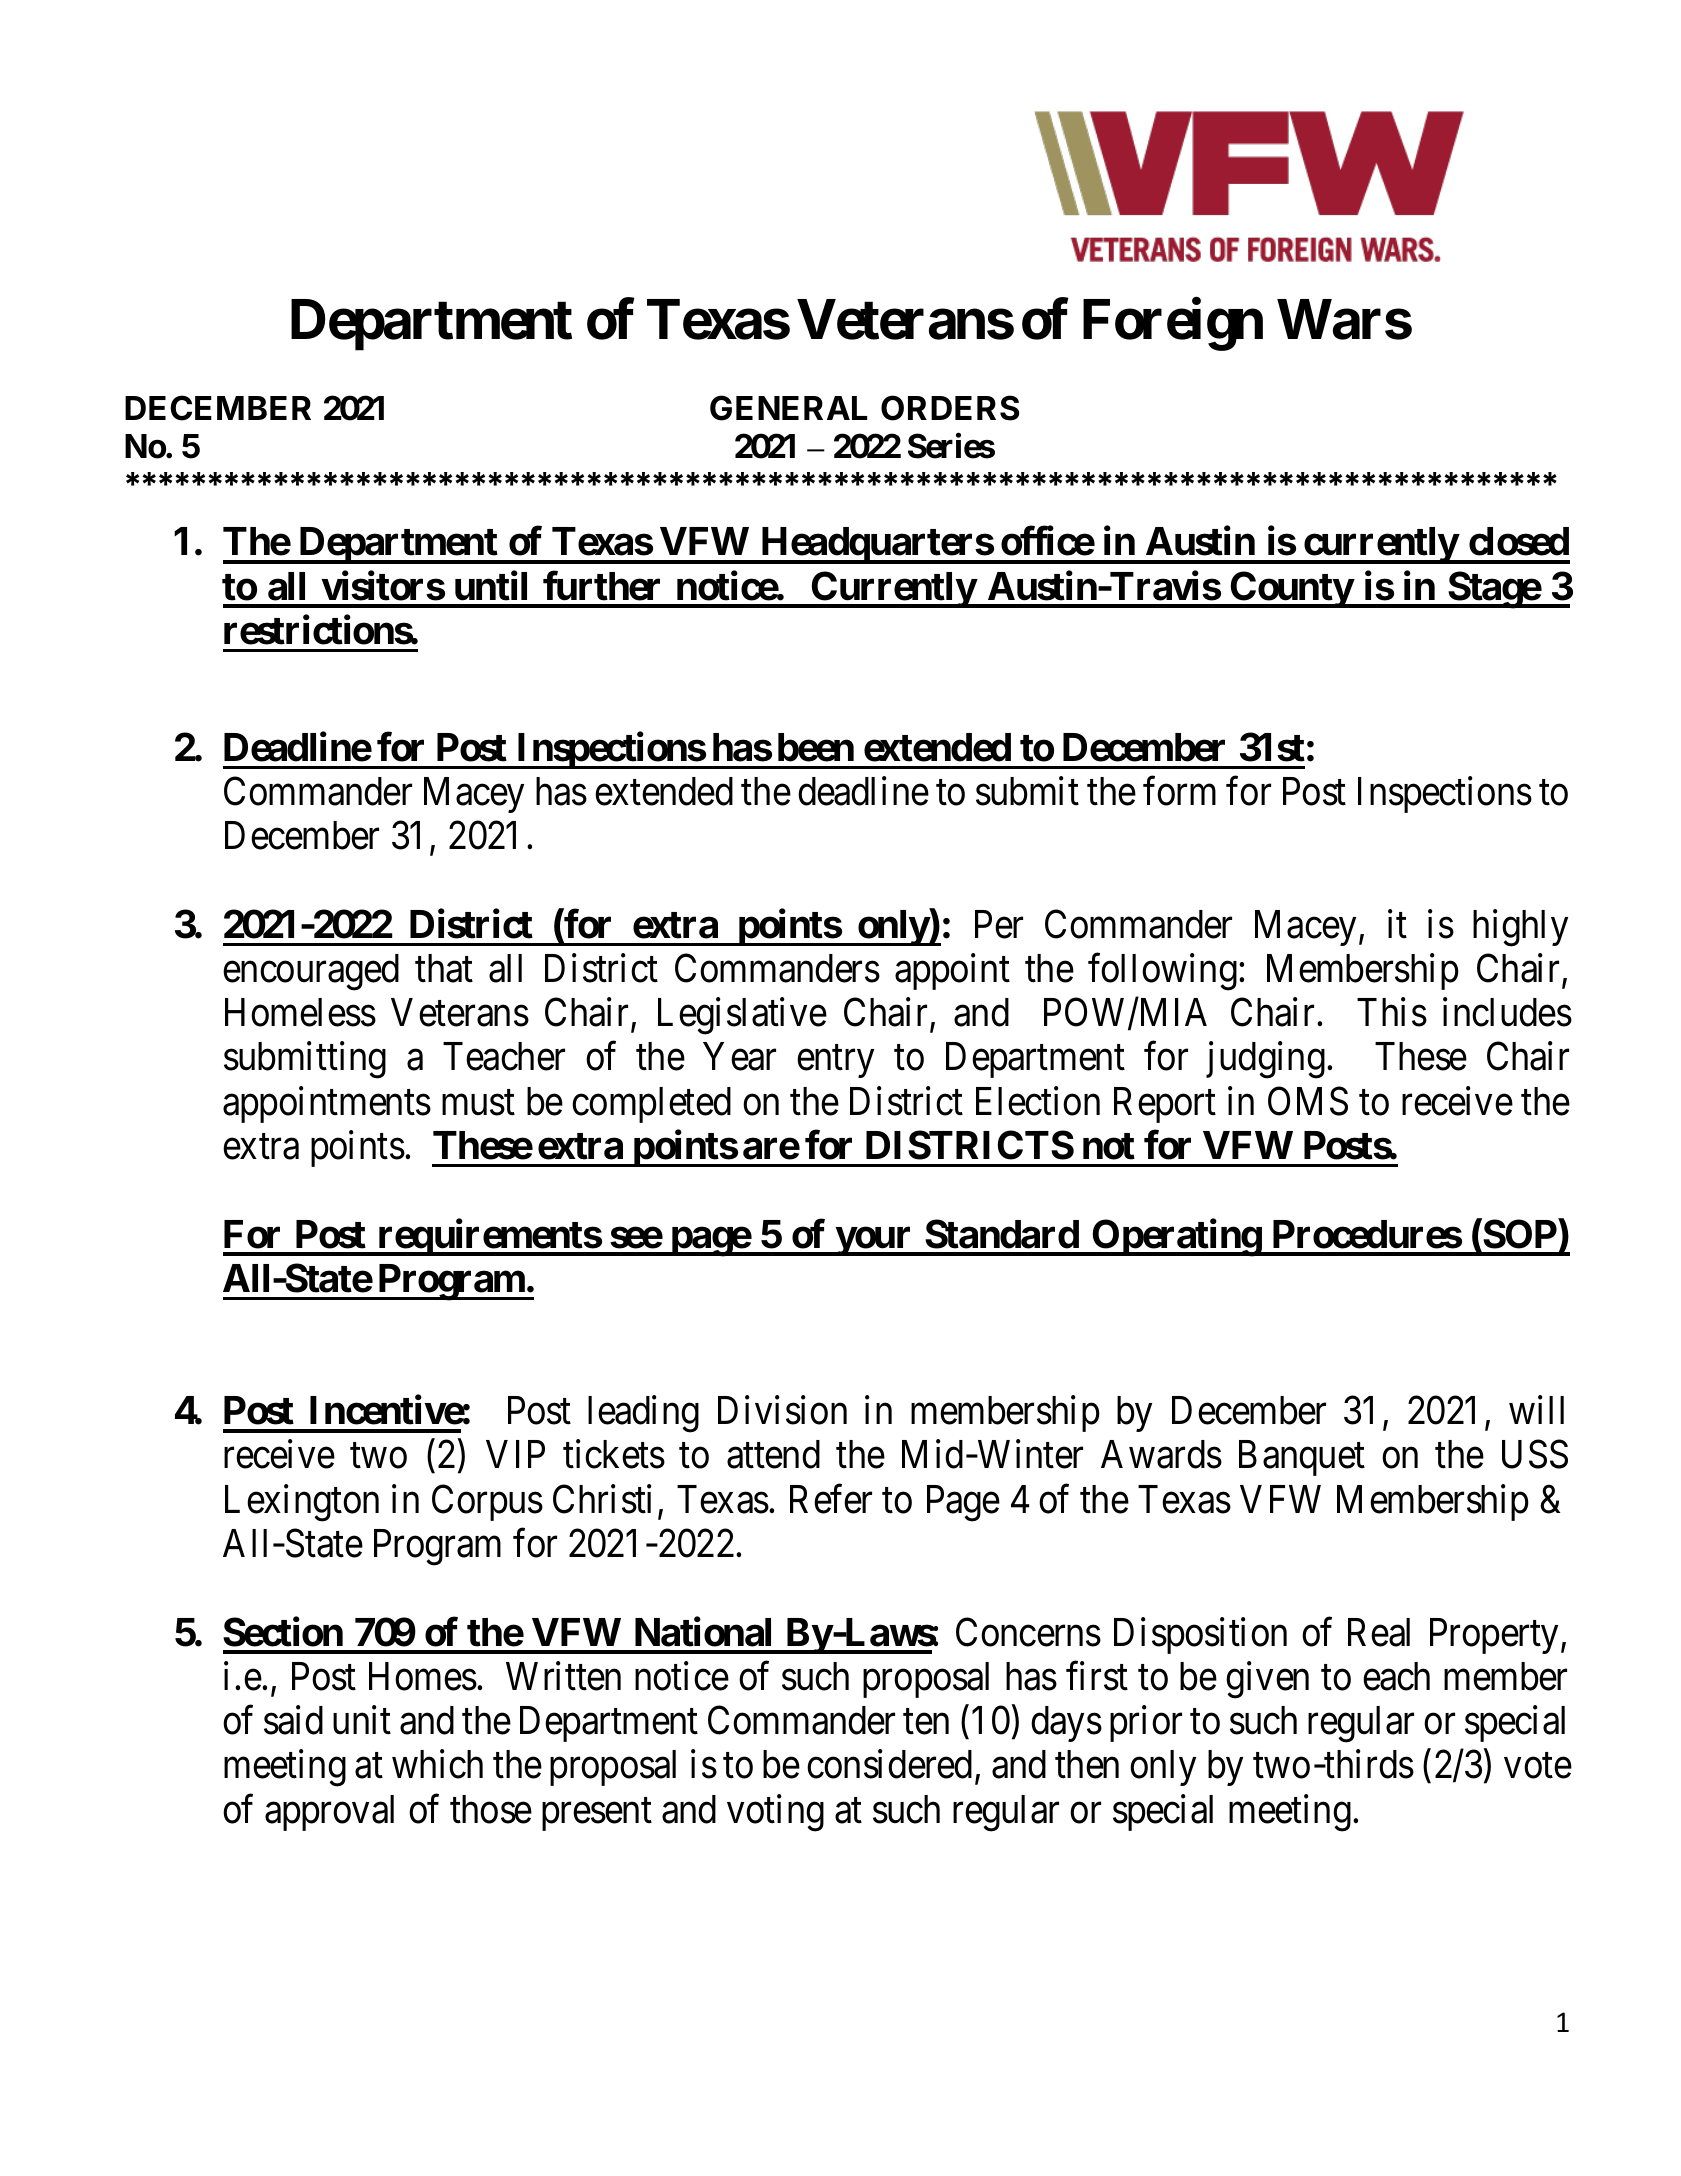 The height and width of the page is (2176, 1681). I want to click on been, so click(816, 747).
